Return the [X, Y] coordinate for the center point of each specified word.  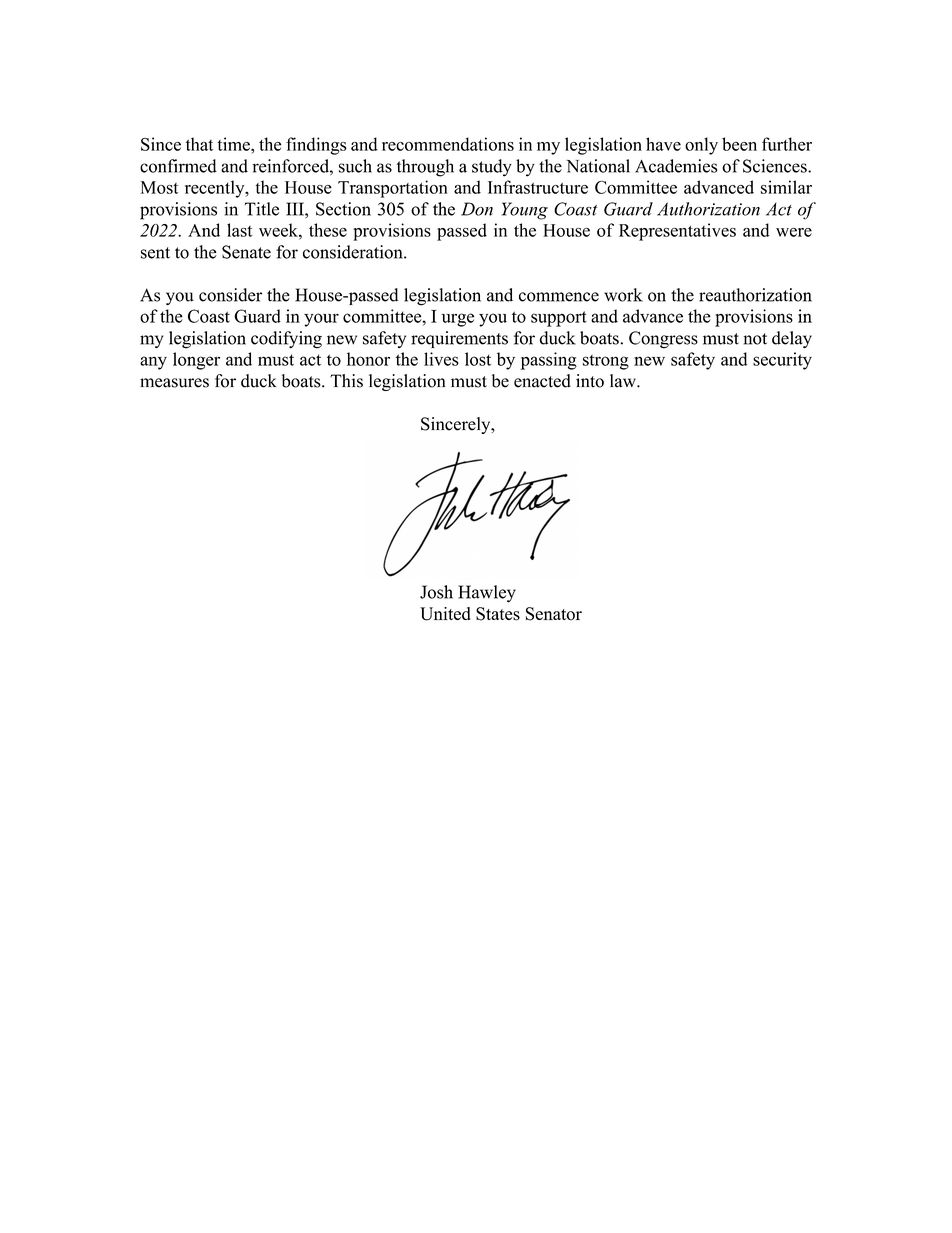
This [346, 381]
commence [559, 297]
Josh [436, 592]
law [624, 381]
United [445, 614]
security [782, 361]
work [623, 295]
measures [174, 383]
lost [478, 359]
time [235, 144]
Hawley [487, 594]
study [492, 168]
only [701, 146]
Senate [246, 252]
